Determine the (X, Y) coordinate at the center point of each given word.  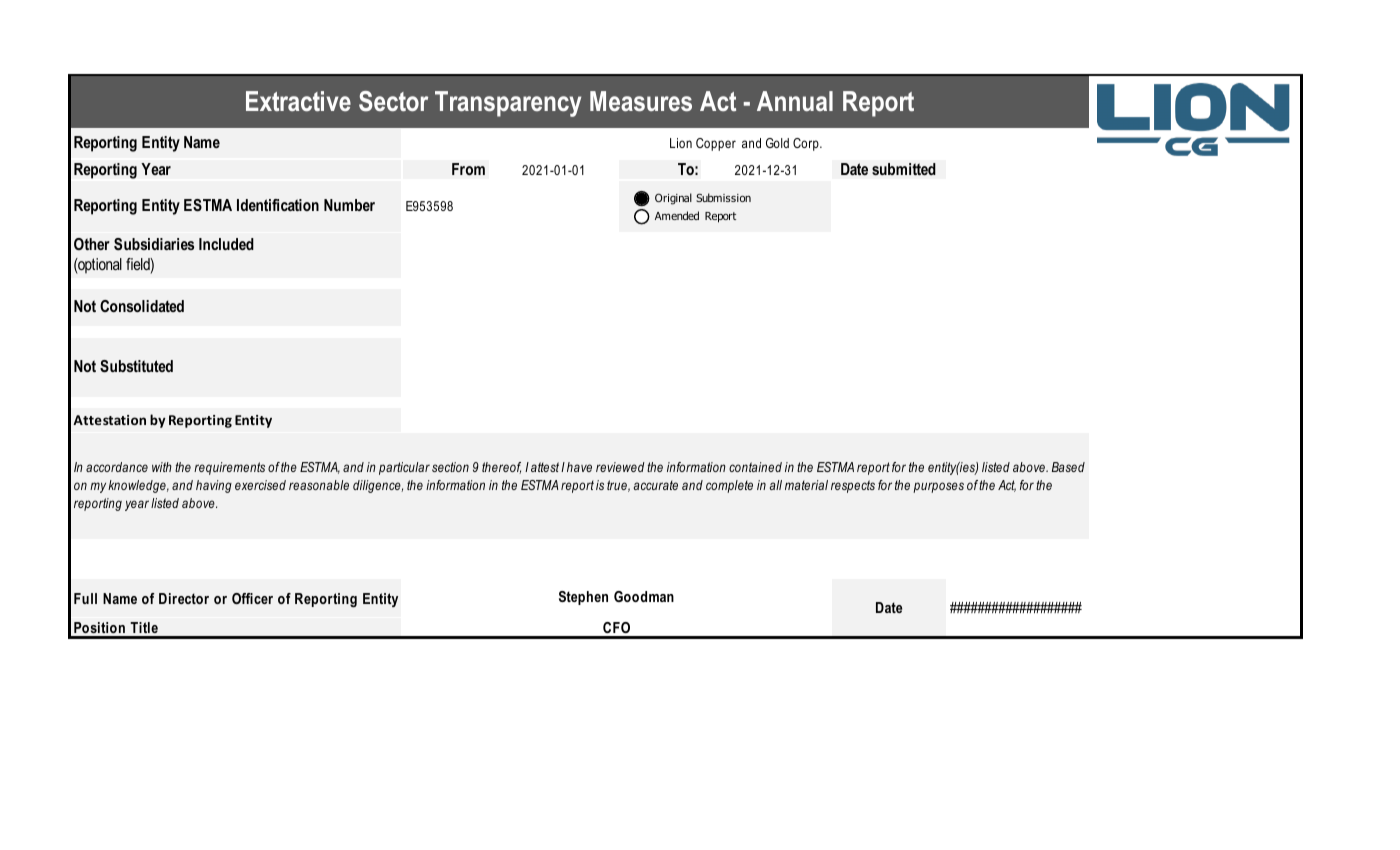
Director (184, 598)
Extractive (298, 101)
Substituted (136, 366)
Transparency (508, 104)
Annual (795, 101)
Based (1068, 467)
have (579, 467)
